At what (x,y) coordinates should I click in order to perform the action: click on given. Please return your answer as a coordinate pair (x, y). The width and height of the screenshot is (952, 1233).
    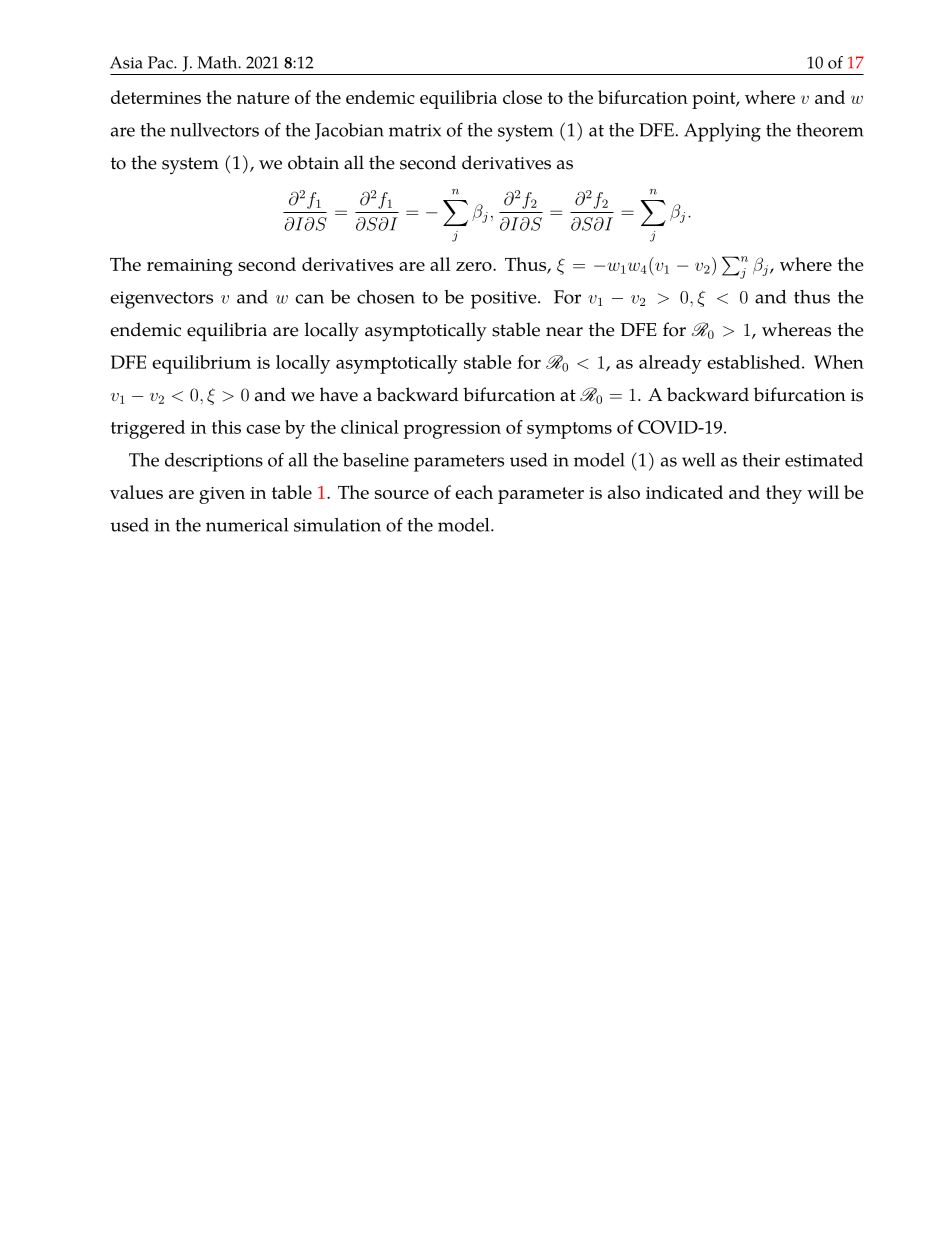
    Looking at the image, I should click on (222, 495).
